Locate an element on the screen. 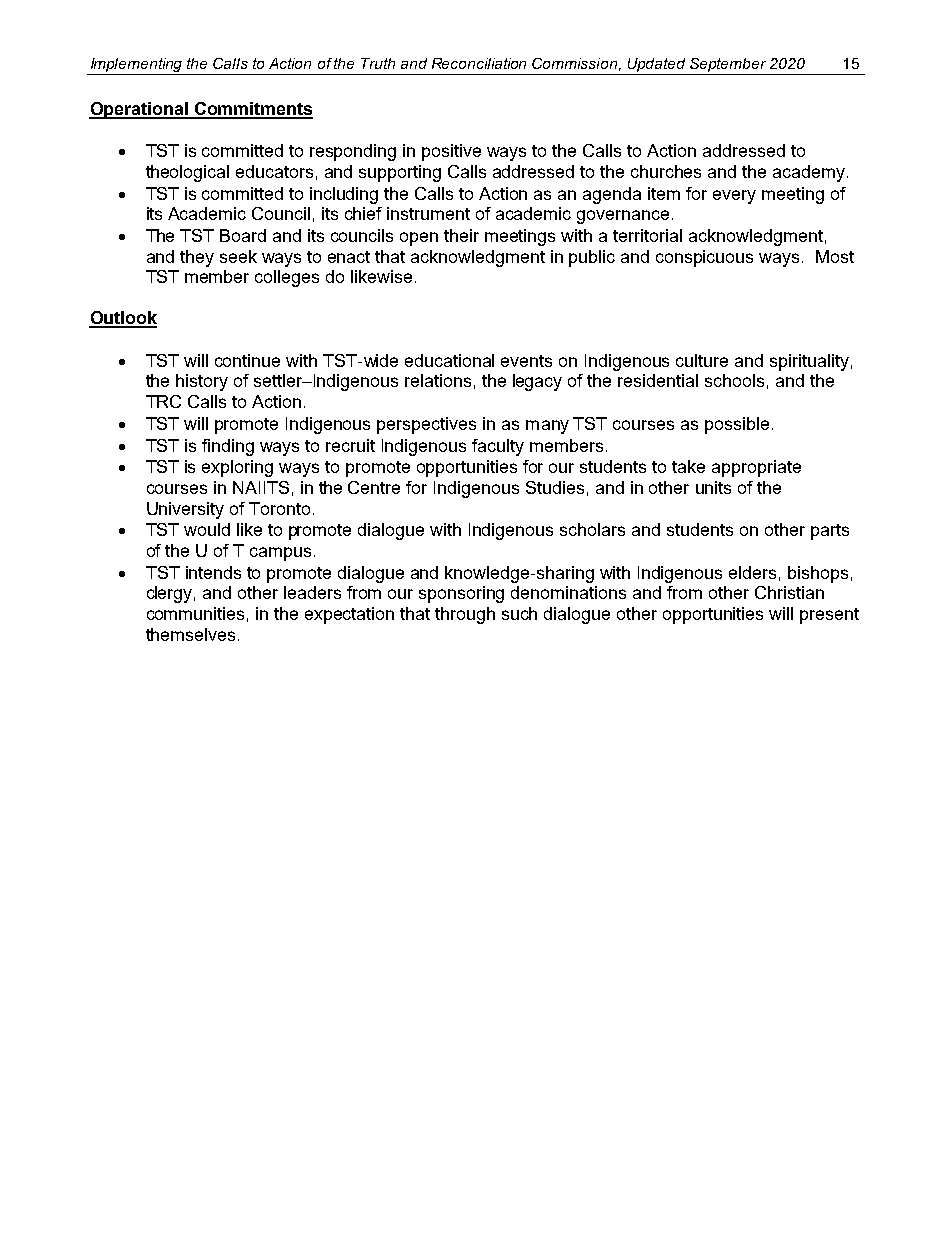  themselves is located at coordinates (190, 634).
